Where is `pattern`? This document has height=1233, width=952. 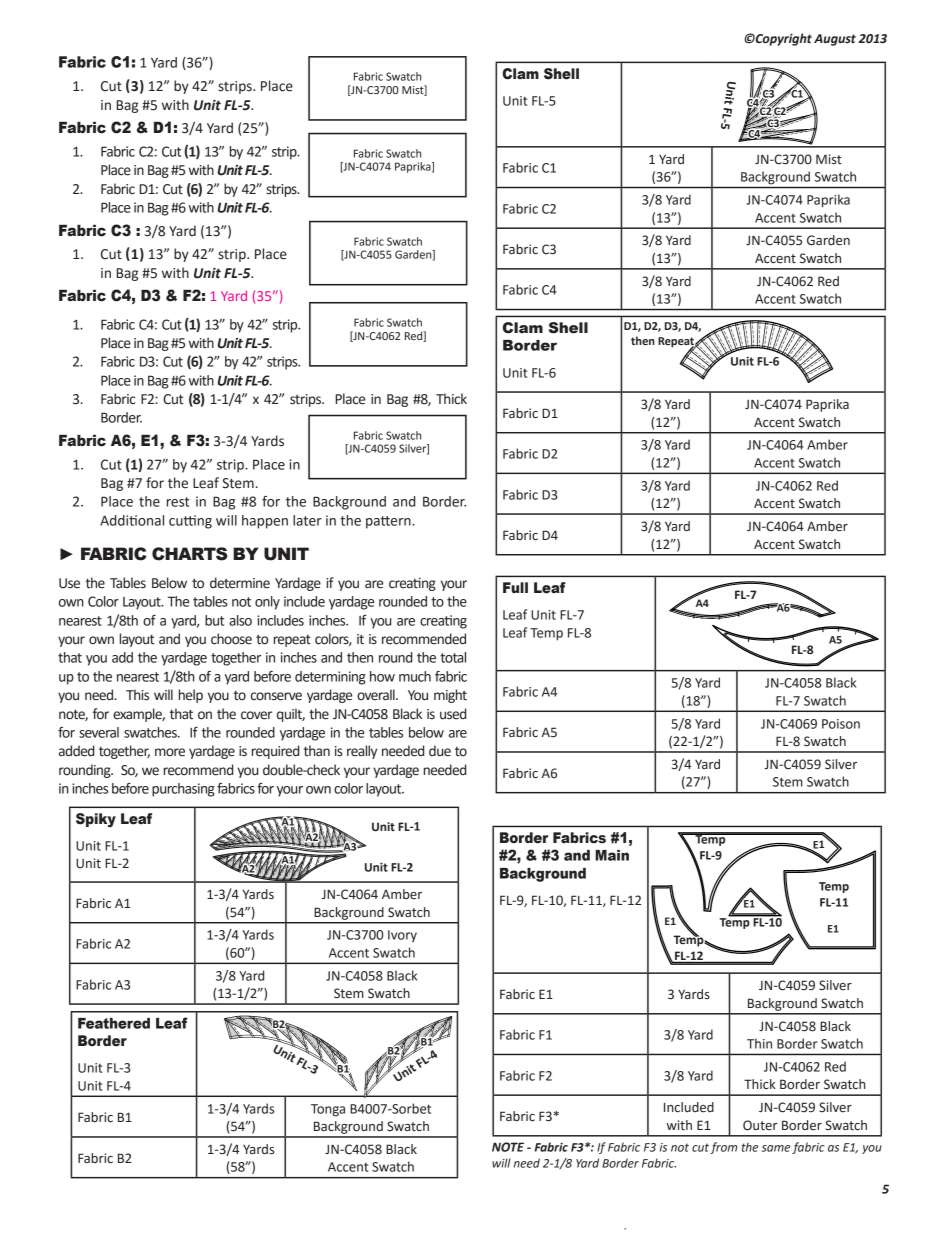 pattern is located at coordinates (389, 522).
